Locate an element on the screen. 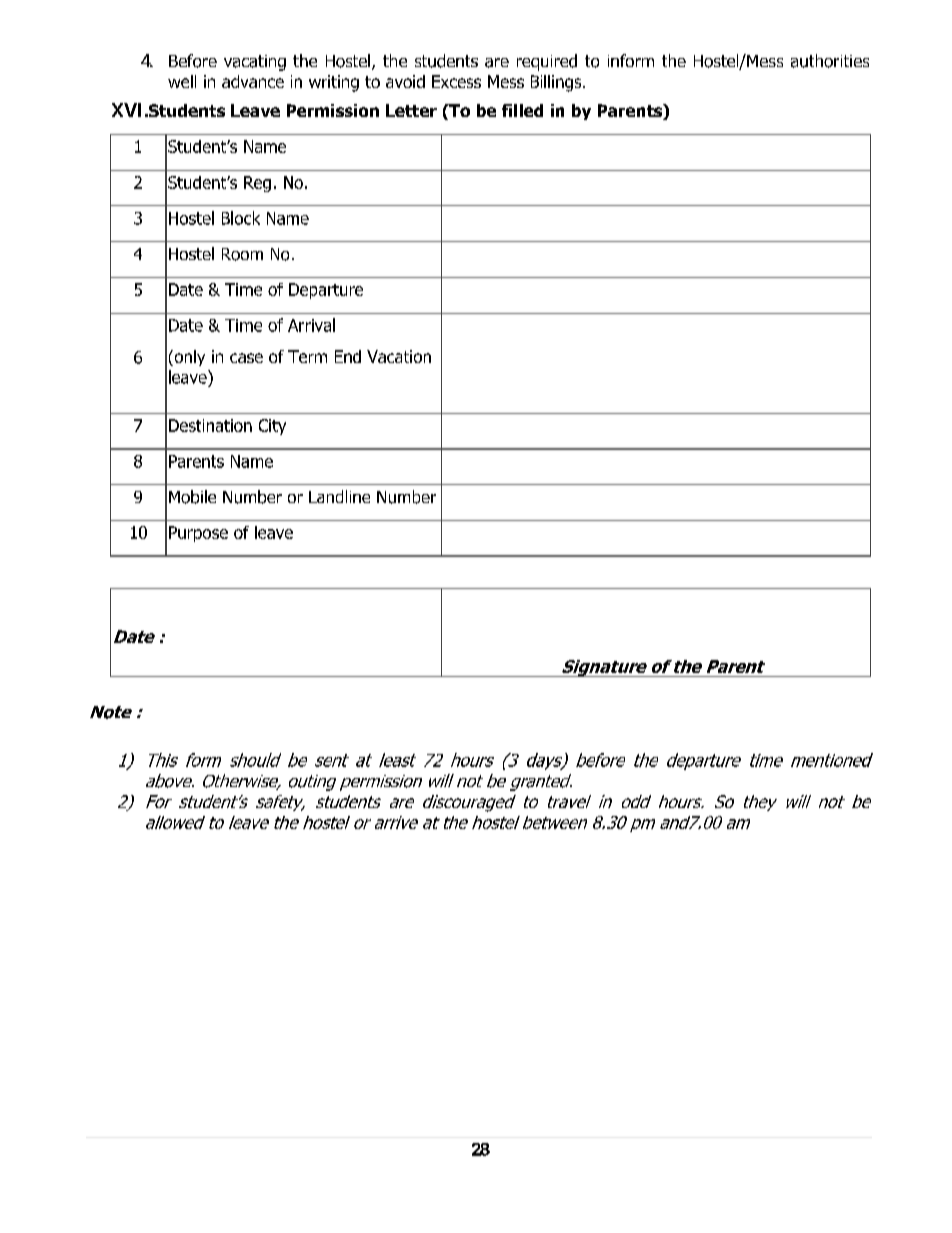 The image size is (952, 1233). case is located at coordinates (246, 358).
